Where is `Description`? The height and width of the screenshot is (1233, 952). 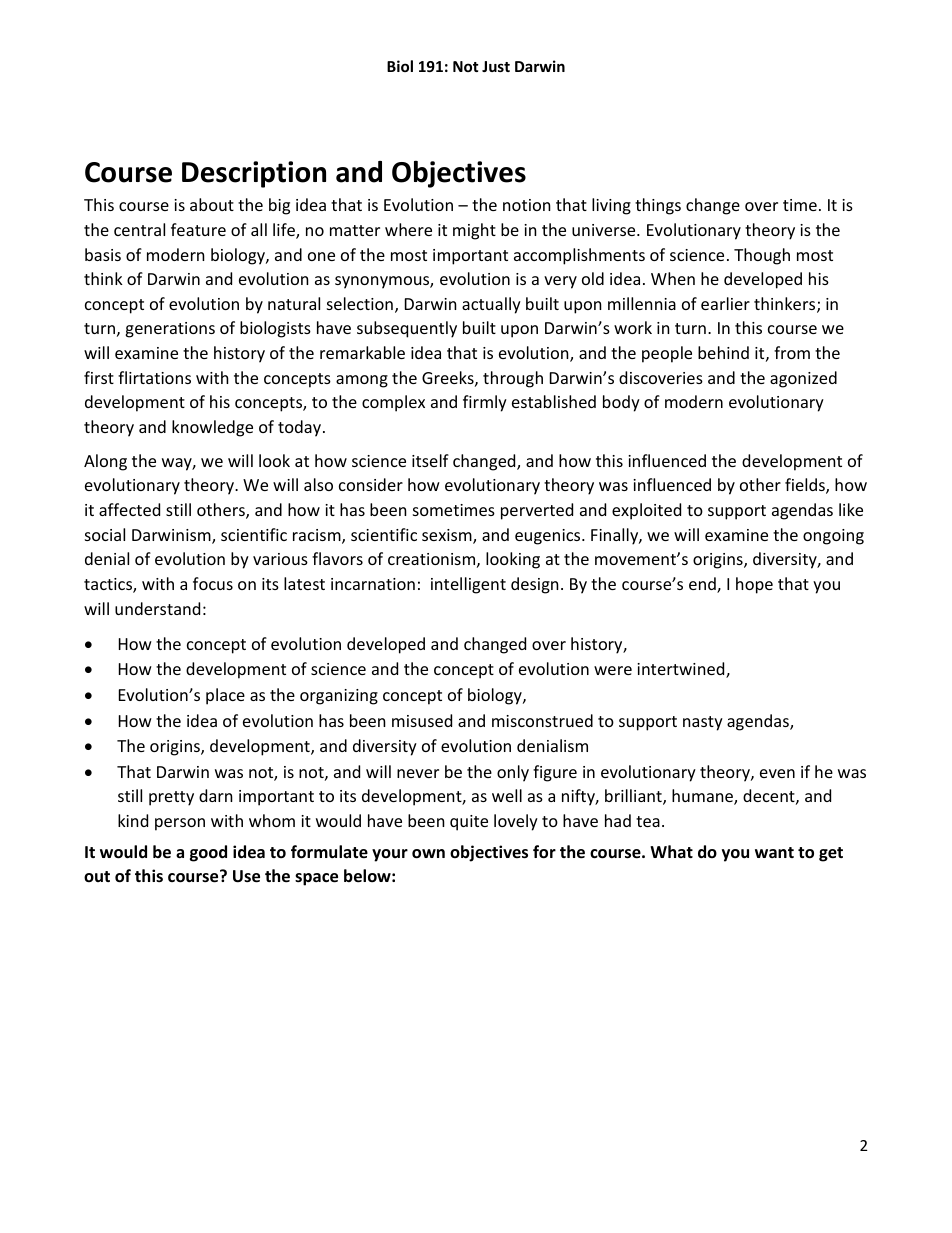 Description is located at coordinates (254, 174).
